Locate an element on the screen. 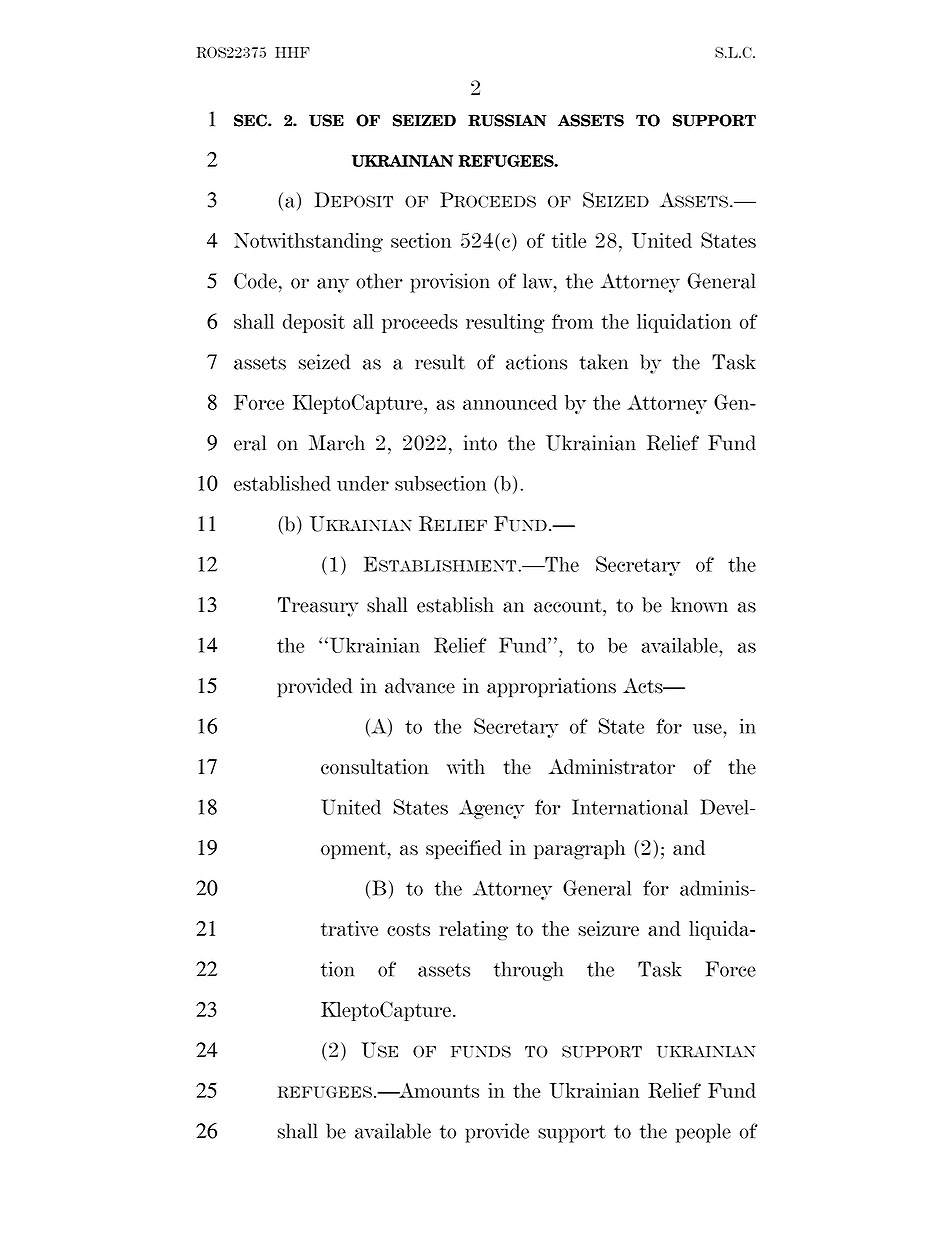  Agency is located at coordinates (491, 809).
